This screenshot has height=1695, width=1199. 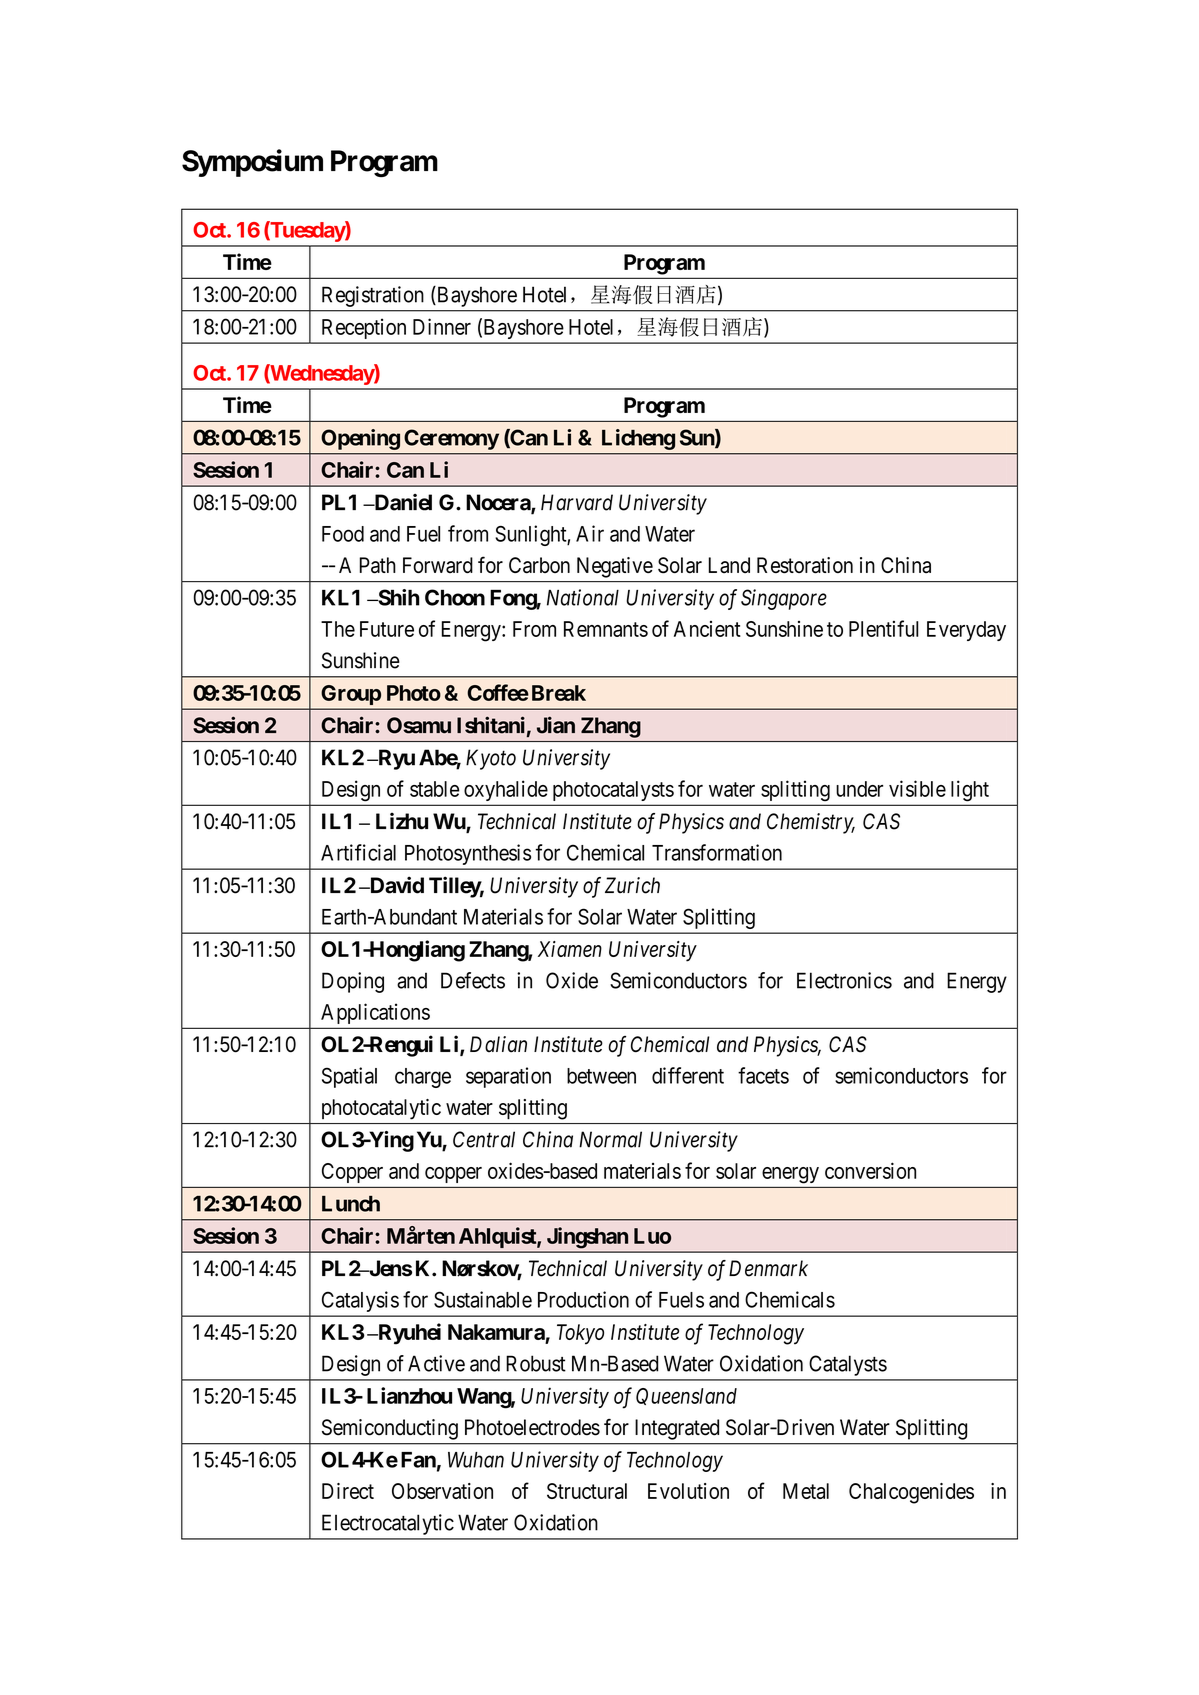 What do you see at coordinates (763, 1075) in the screenshot?
I see `facets` at bounding box center [763, 1075].
